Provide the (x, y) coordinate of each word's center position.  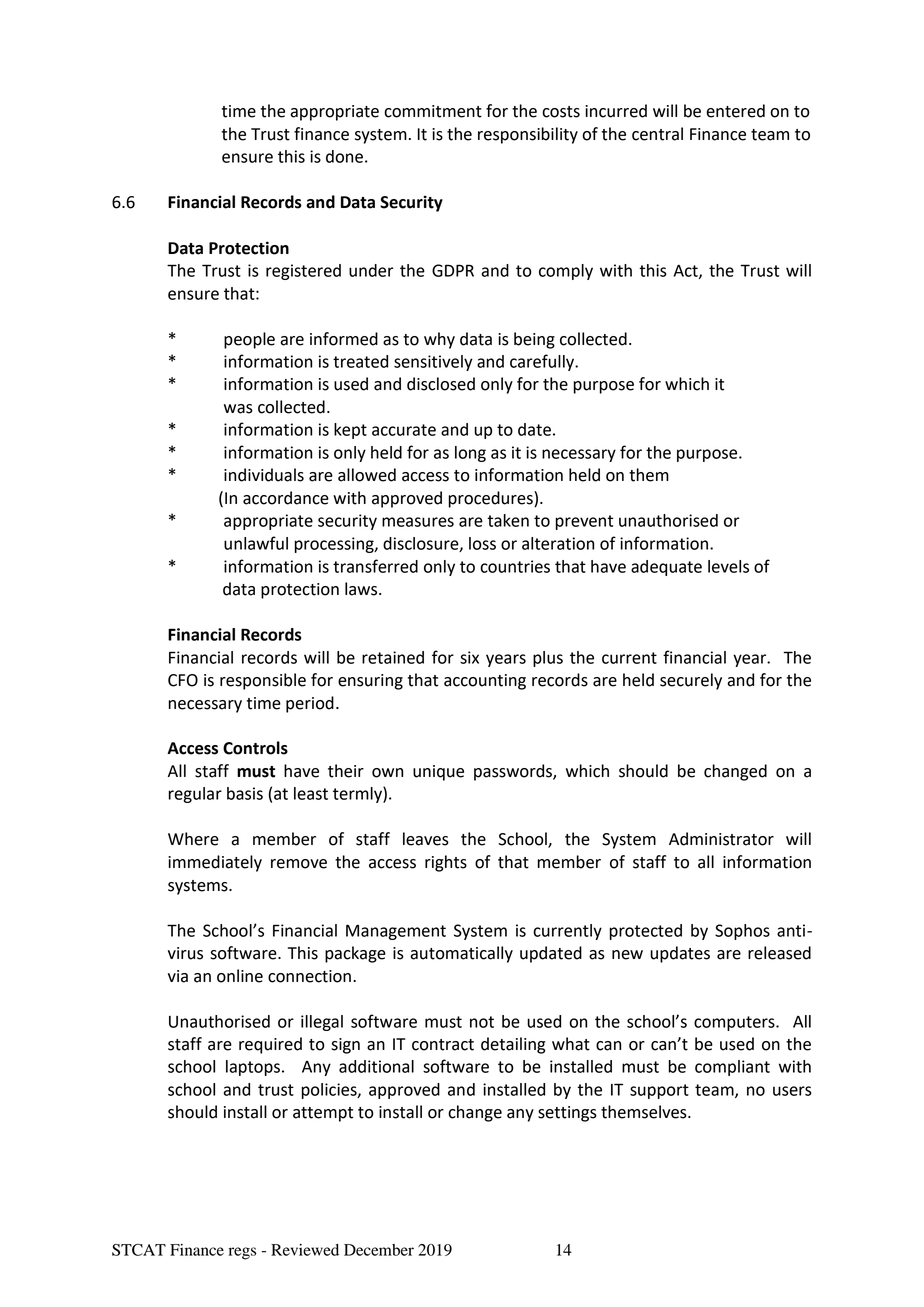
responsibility (528, 135)
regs (242, 1253)
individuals (264, 475)
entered (735, 111)
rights (446, 863)
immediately (215, 863)
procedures (491, 499)
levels (728, 566)
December (379, 1250)
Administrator (721, 839)
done (344, 156)
